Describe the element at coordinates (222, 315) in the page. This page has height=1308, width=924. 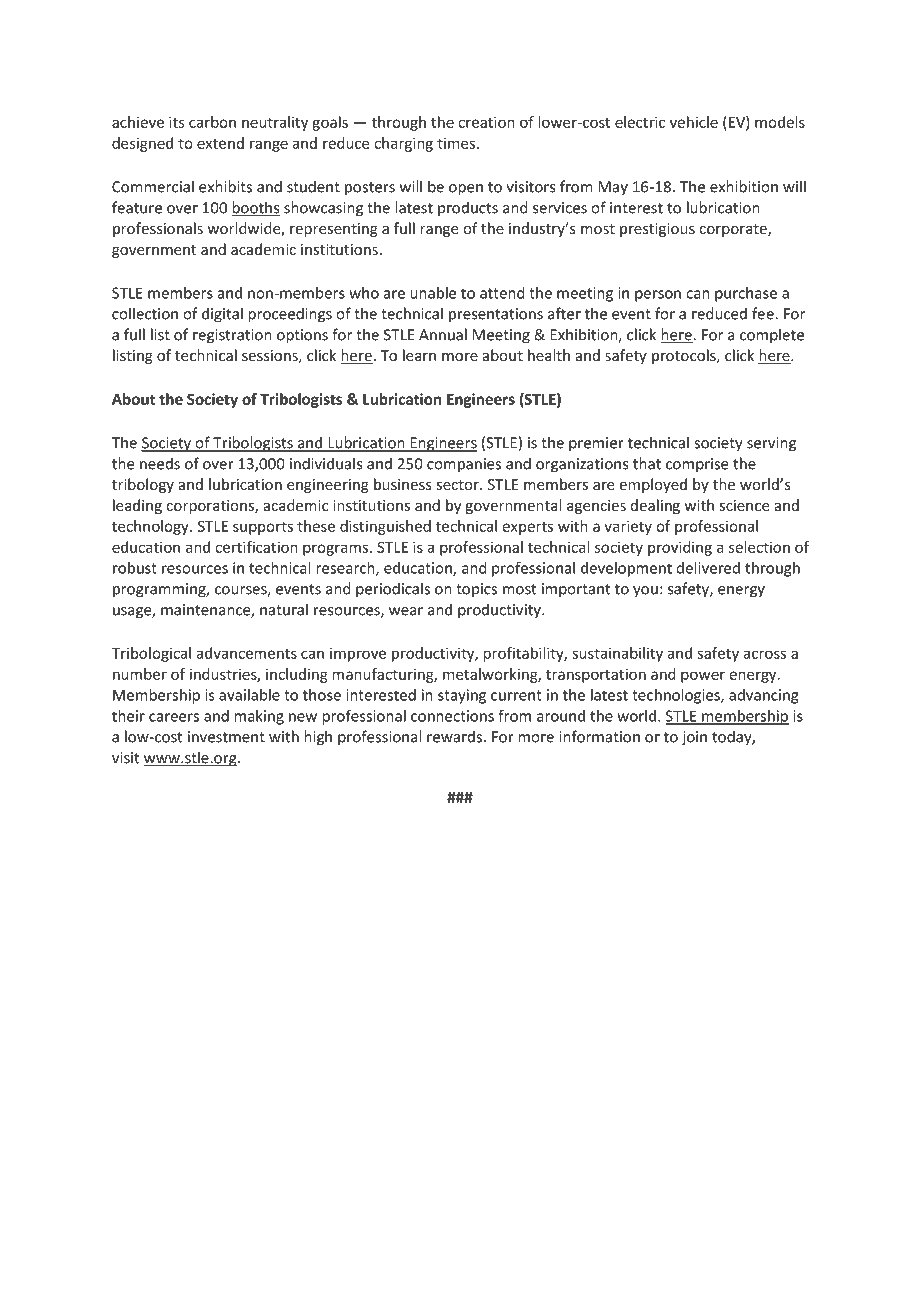
I see `digital` at that location.
